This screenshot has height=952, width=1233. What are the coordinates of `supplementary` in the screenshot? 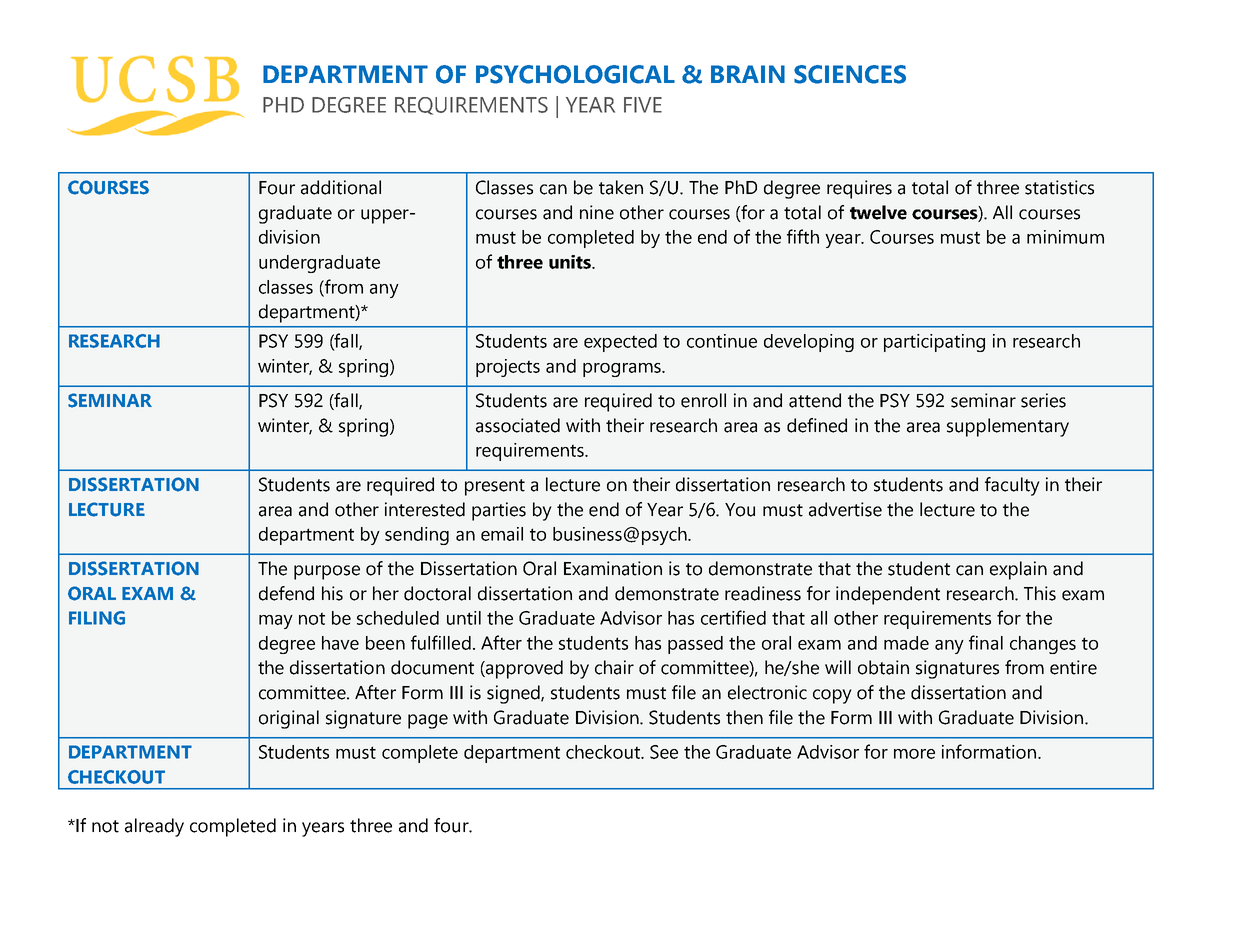 It's located at (1008, 427).
